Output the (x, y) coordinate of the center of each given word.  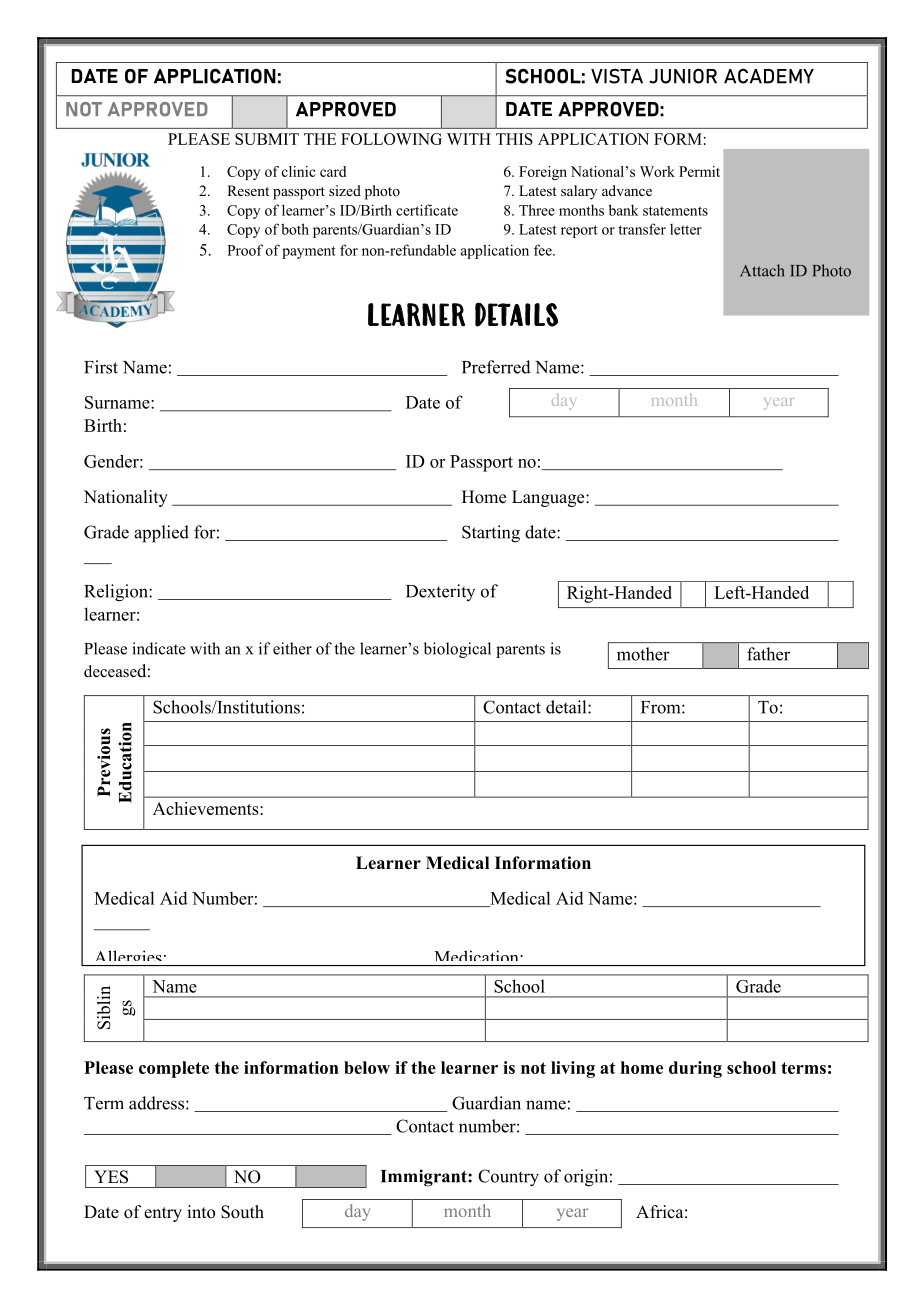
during (695, 1069)
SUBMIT (267, 139)
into (201, 1212)
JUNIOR (683, 76)
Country (508, 1178)
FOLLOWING (391, 139)
